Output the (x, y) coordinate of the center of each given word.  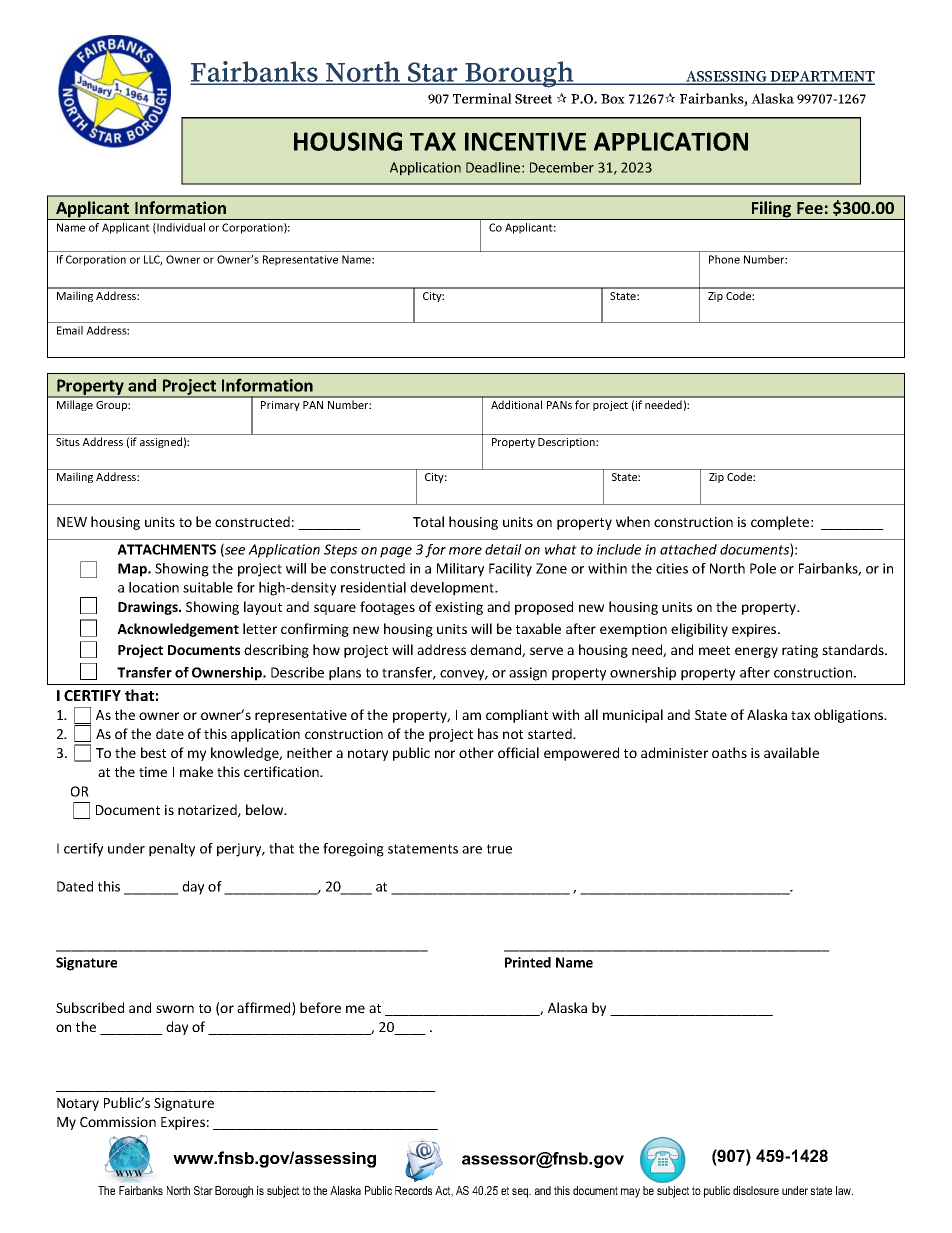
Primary (280, 406)
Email (70, 330)
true (499, 849)
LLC (153, 260)
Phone (724, 259)
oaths (729, 752)
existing (459, 608)
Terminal (482, 98)
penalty (172, 850)
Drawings (149, 608)
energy (756, 652)
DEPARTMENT (821, 77)
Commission (118, 1122)
